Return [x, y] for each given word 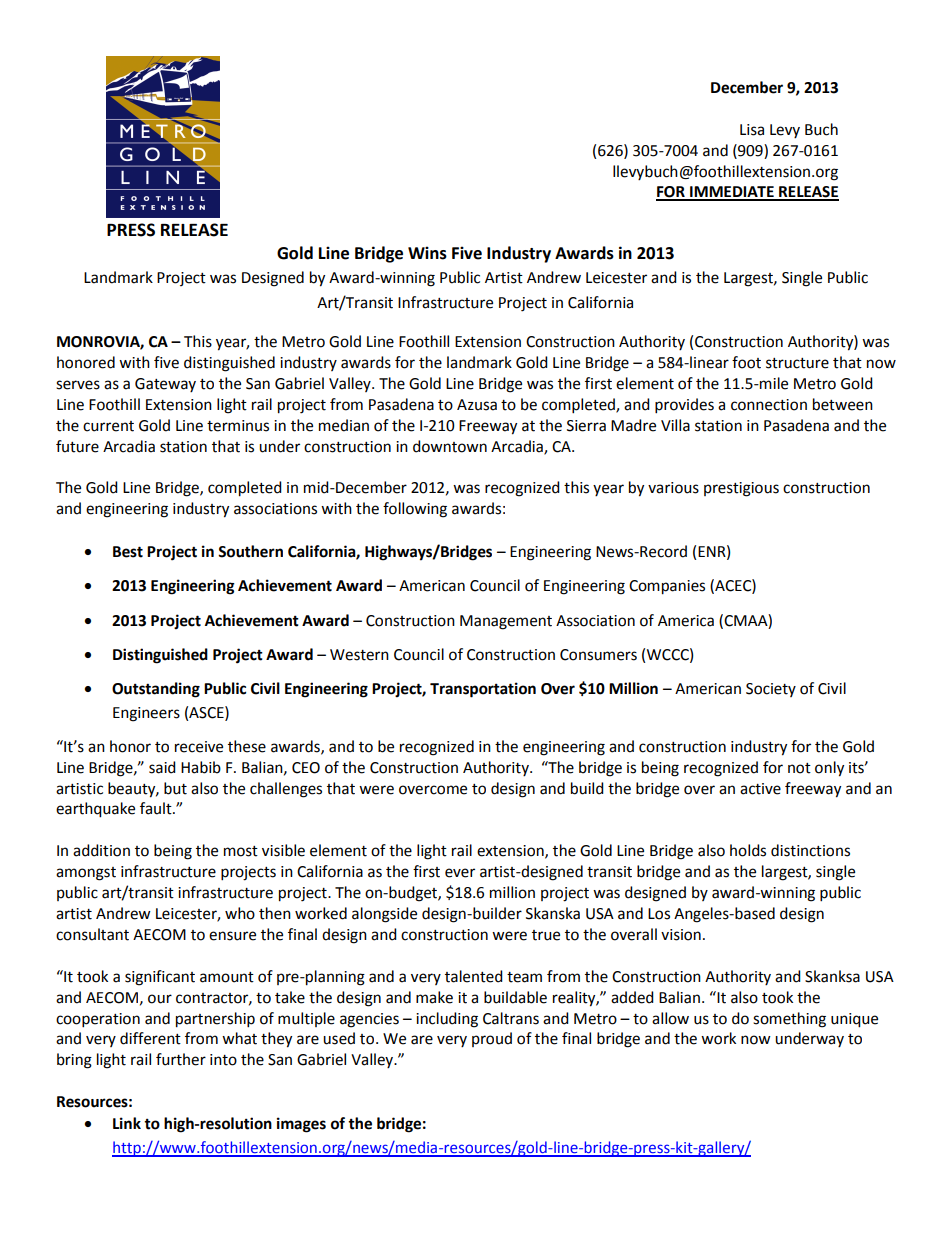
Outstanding [156, 690]
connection [769, 405]
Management [506, 622]
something [789, 1020]
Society [771, 690]
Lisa [752, 130]
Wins [427, 253]
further [181, 1059]
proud [492, 1039]
